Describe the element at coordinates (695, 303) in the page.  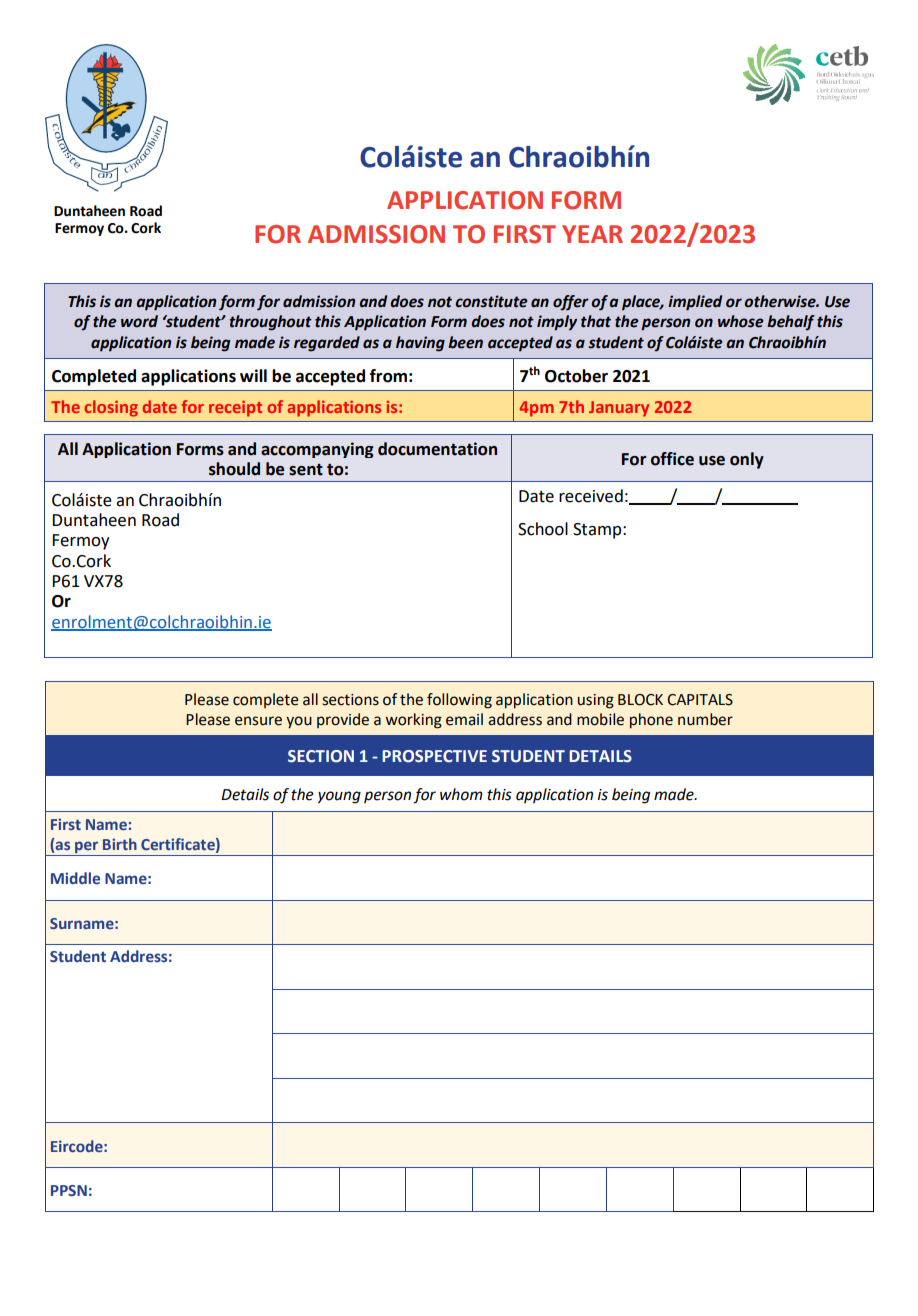
I see `implied` at that location.
